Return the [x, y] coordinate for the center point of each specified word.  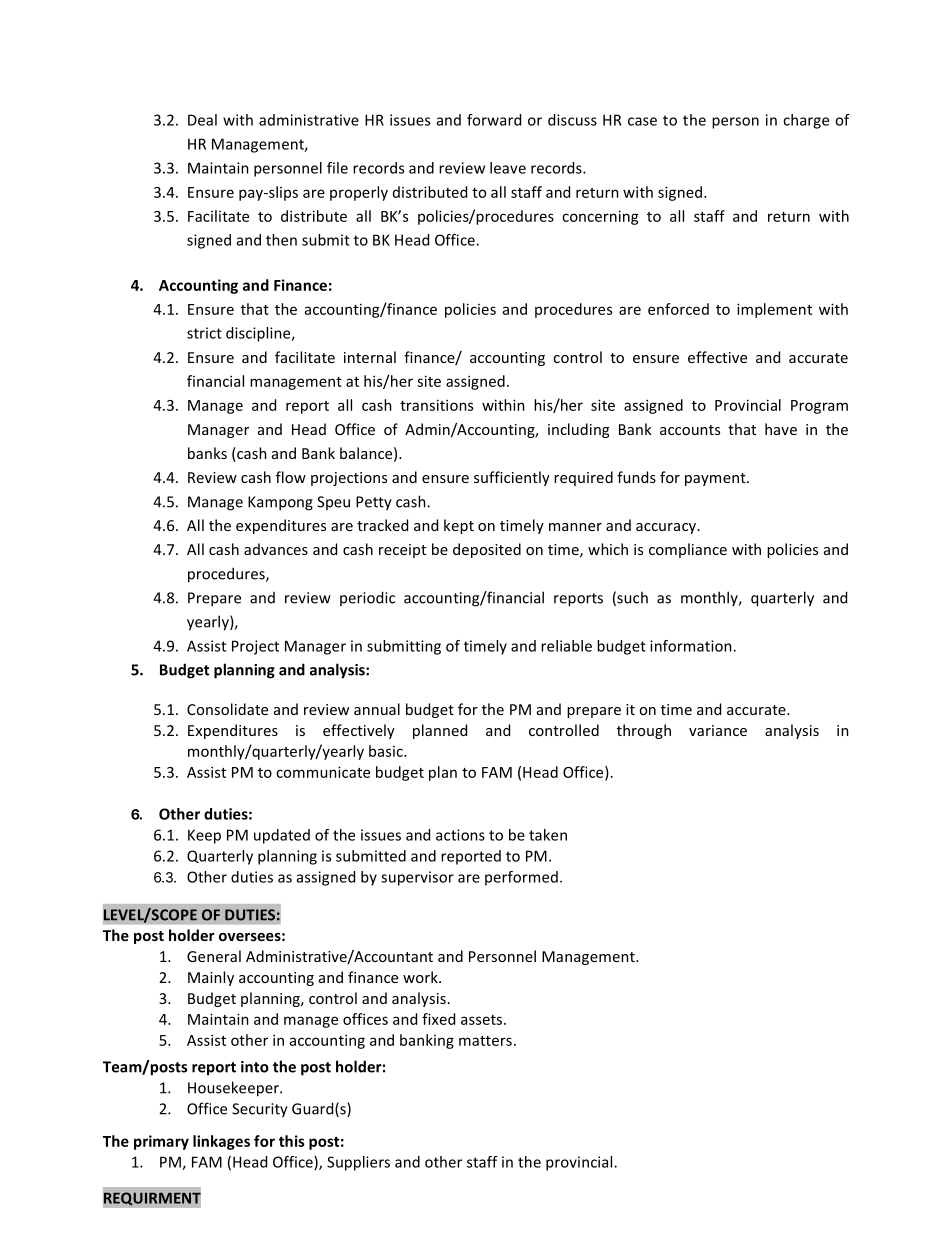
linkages [221, 1142]
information [691, 646]
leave [508, 168]
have [781, 429]
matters [485, 1041]
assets [483, 1020]
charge [806, 121]
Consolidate [227, 709]
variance [718, 730]
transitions [436, 405]
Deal [202, 120]
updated [282, 836]
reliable [566, 646]
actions [460, 835]
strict [204, 333]
